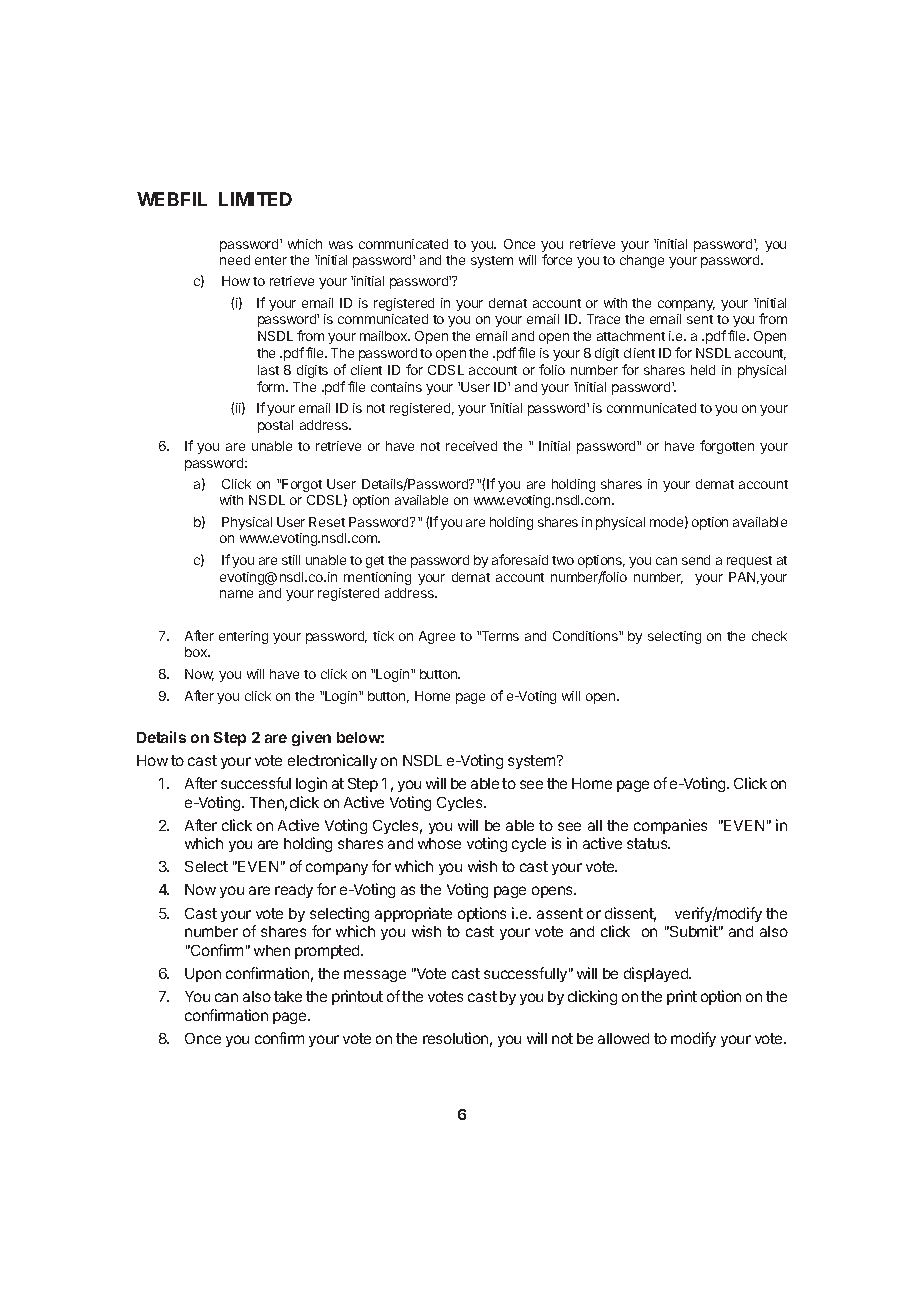  What do you see at coordinates (375, 976) in the screenshot?
I see `message` at bounding box center [375, 976].
